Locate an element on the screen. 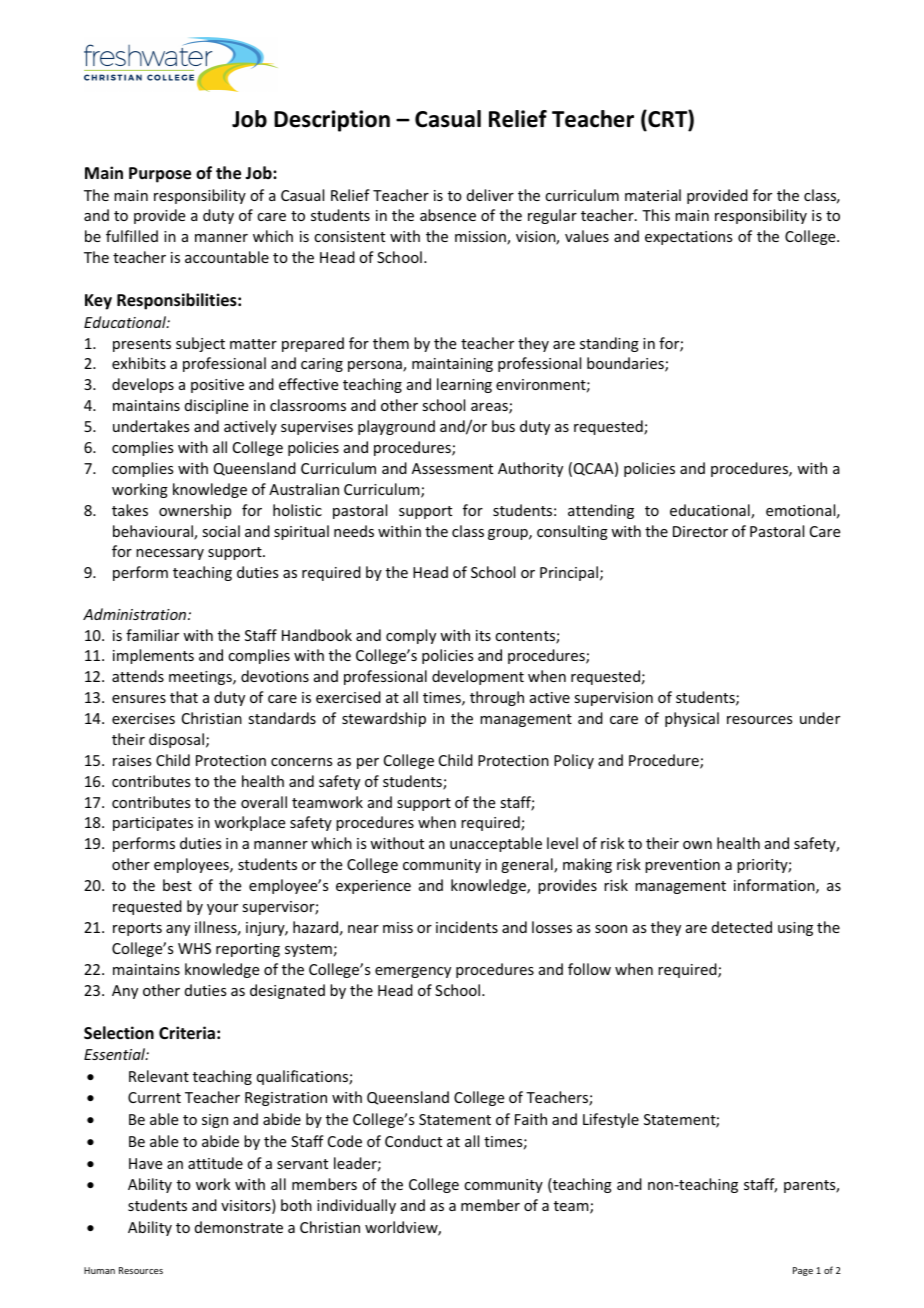 Image resolution: width=924 pixels, height=1308 pixels. WHS is located at coordinates (194, 948).
